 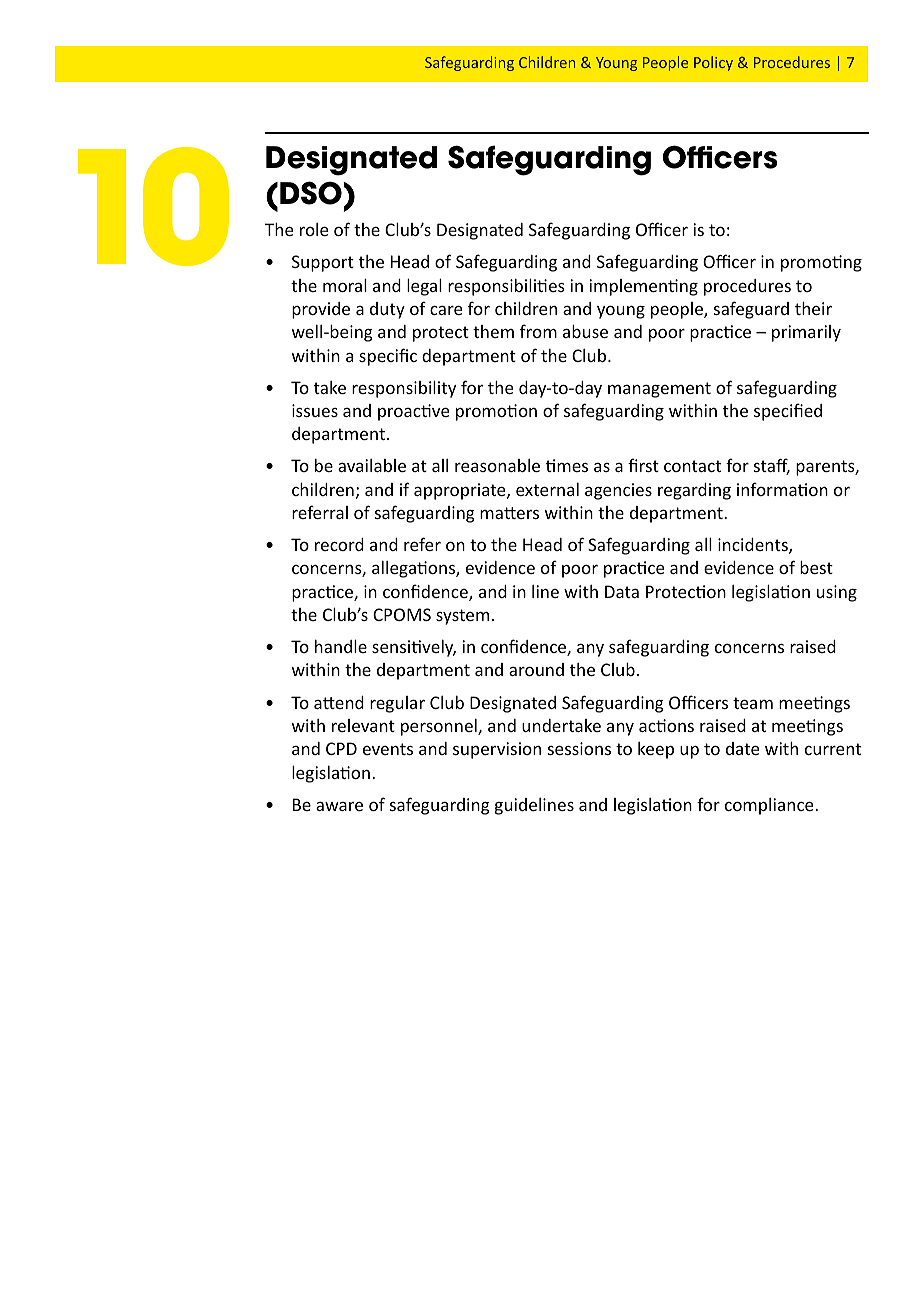 I want to click on aware, so click(x=339, y=806).
